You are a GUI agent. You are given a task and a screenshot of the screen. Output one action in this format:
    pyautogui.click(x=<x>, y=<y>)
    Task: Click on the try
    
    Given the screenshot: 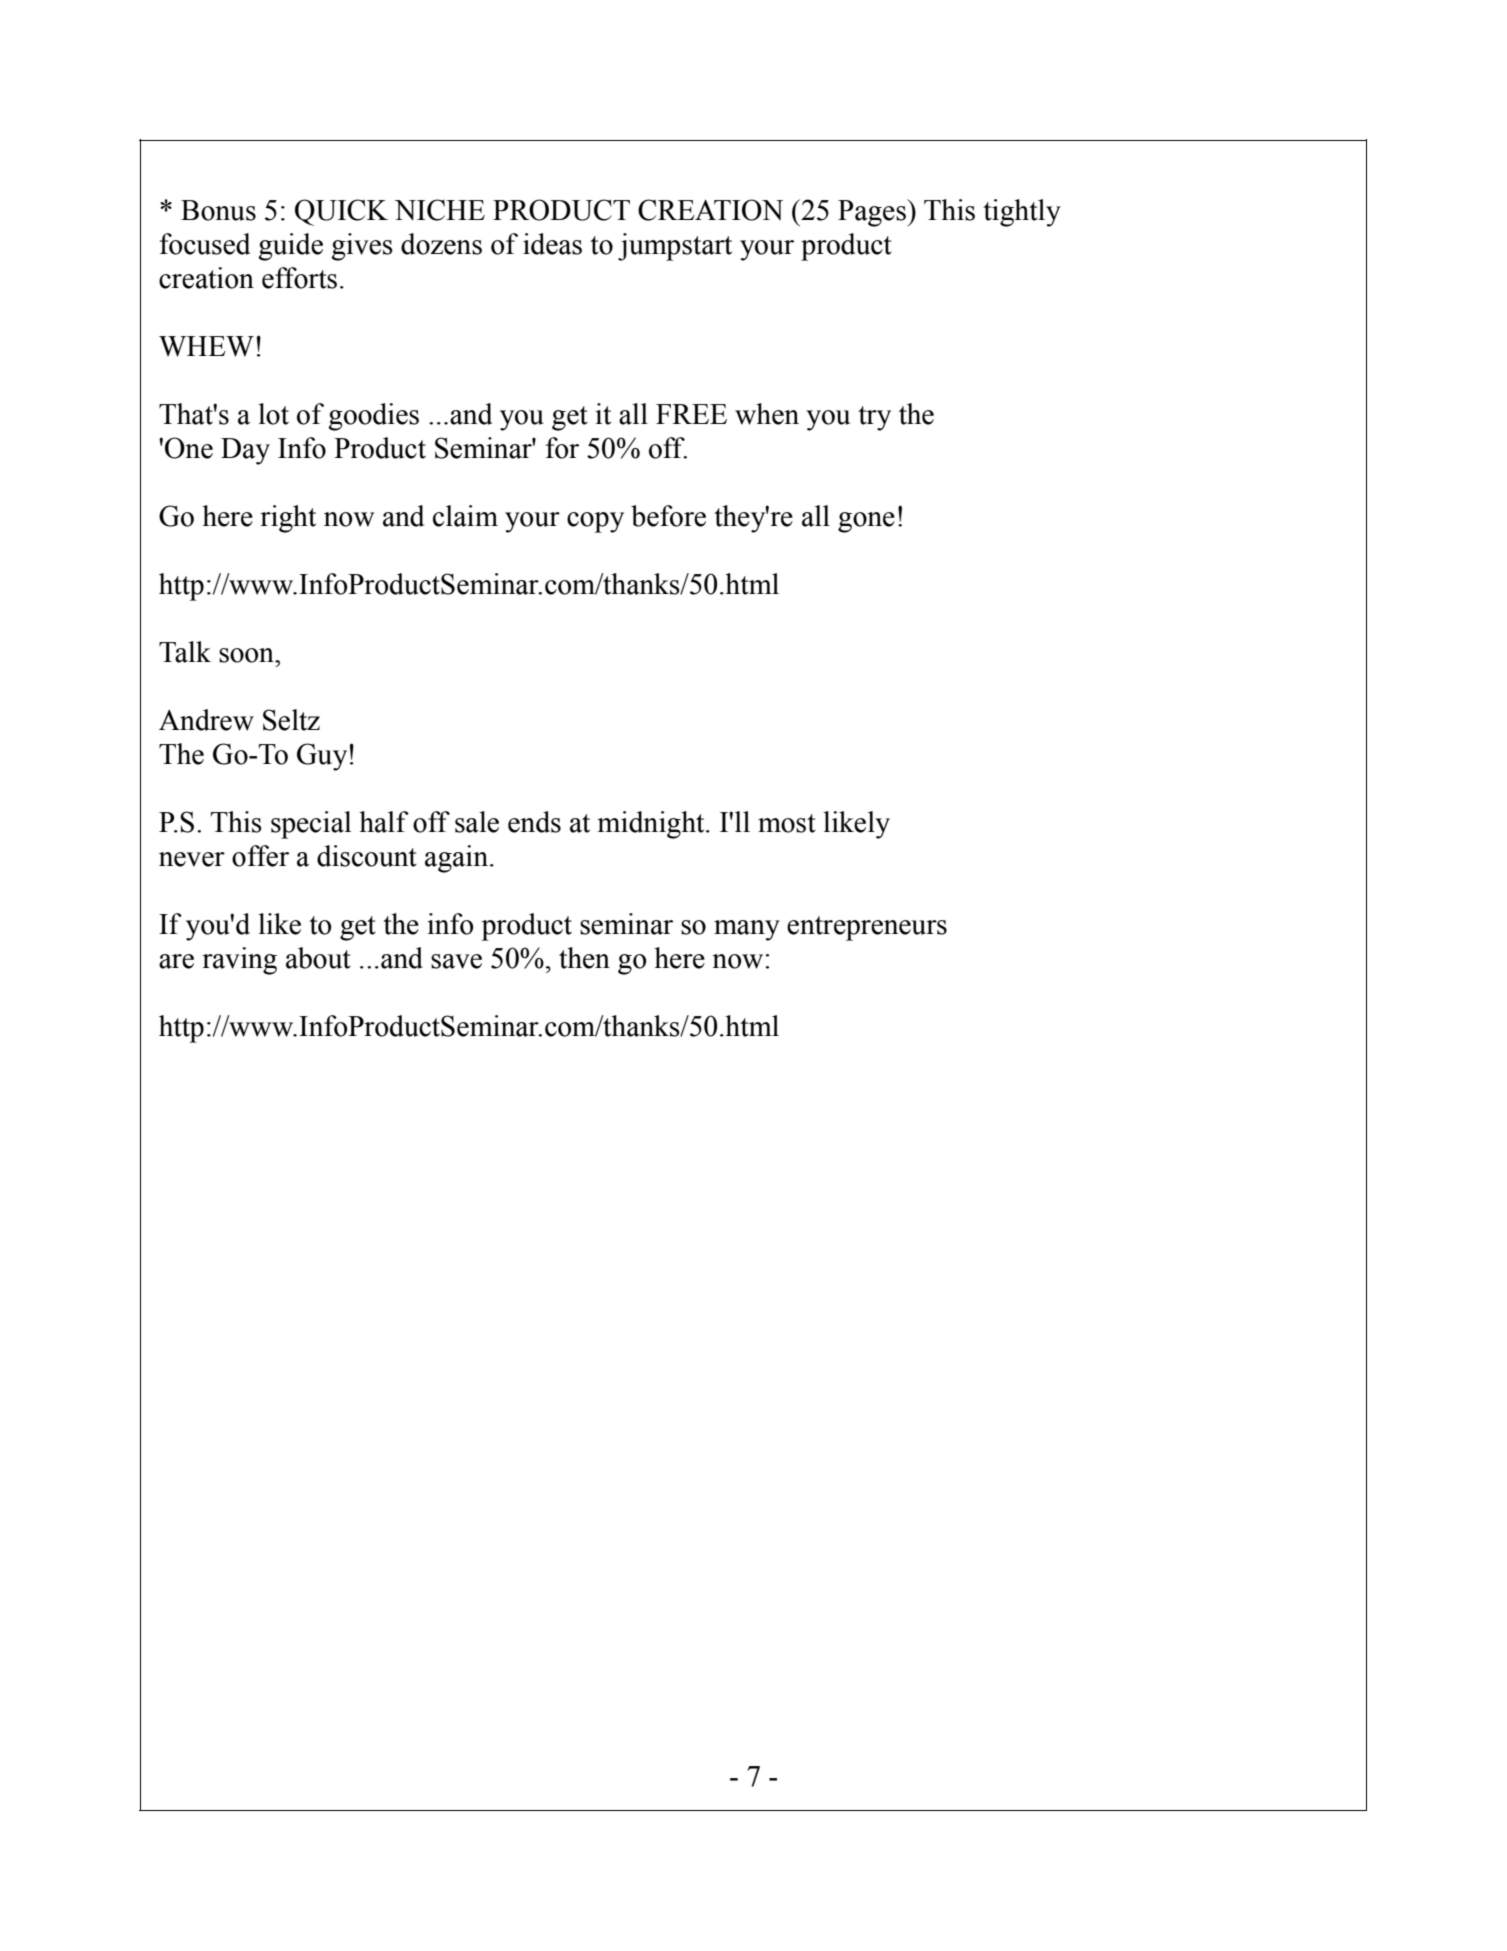 What is the action you would take?
    pyautogui.click(x=874, y=418)
